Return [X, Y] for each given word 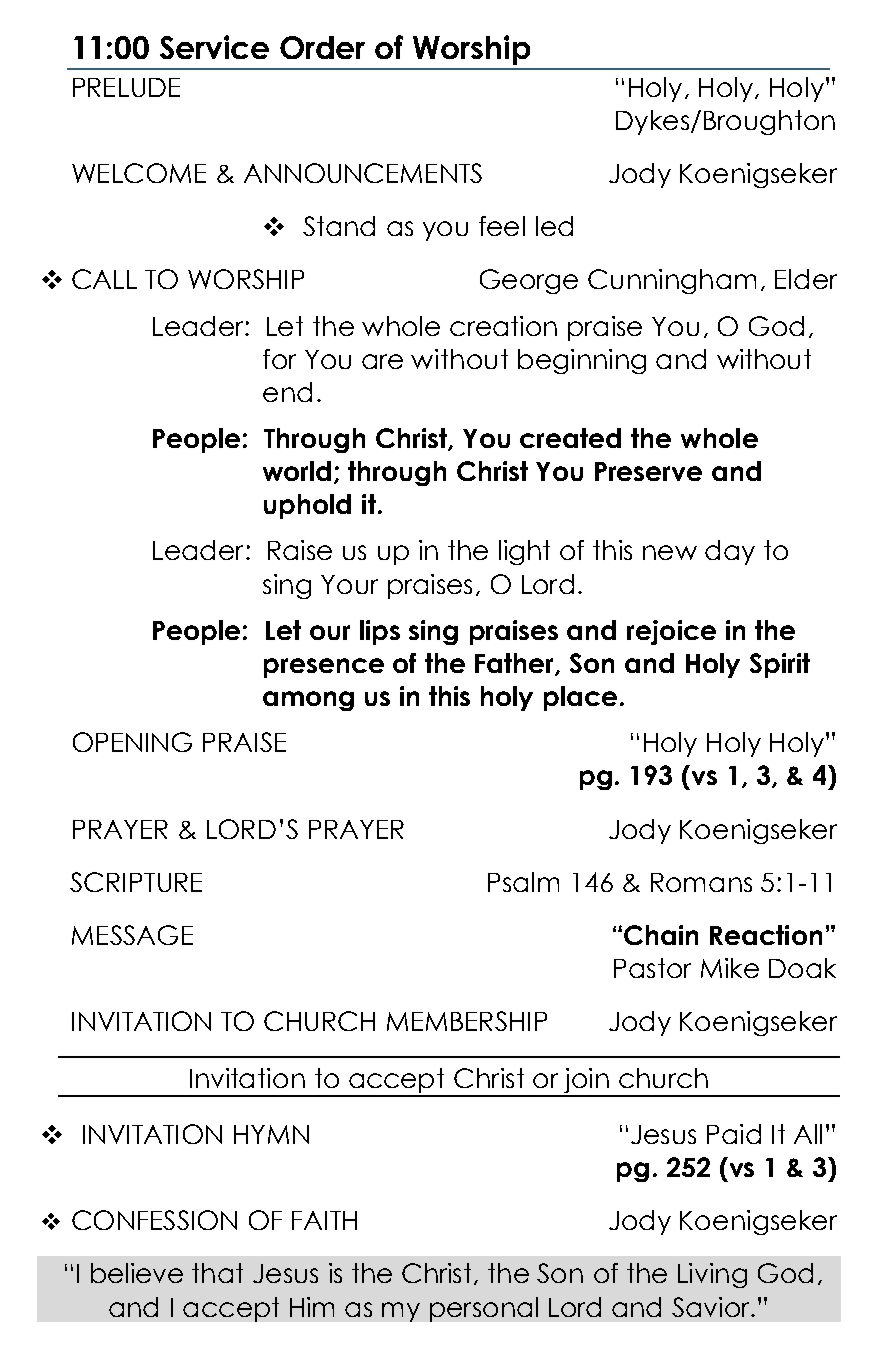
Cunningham [672, 281]
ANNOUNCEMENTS [363, 173]
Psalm [523, 882]
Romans [701, 882]
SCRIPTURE [136, 882]
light [524, 552]
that [217, 1273]
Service [214, 47]
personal [484, 1309]
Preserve [648, 471]
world [299, 472]
